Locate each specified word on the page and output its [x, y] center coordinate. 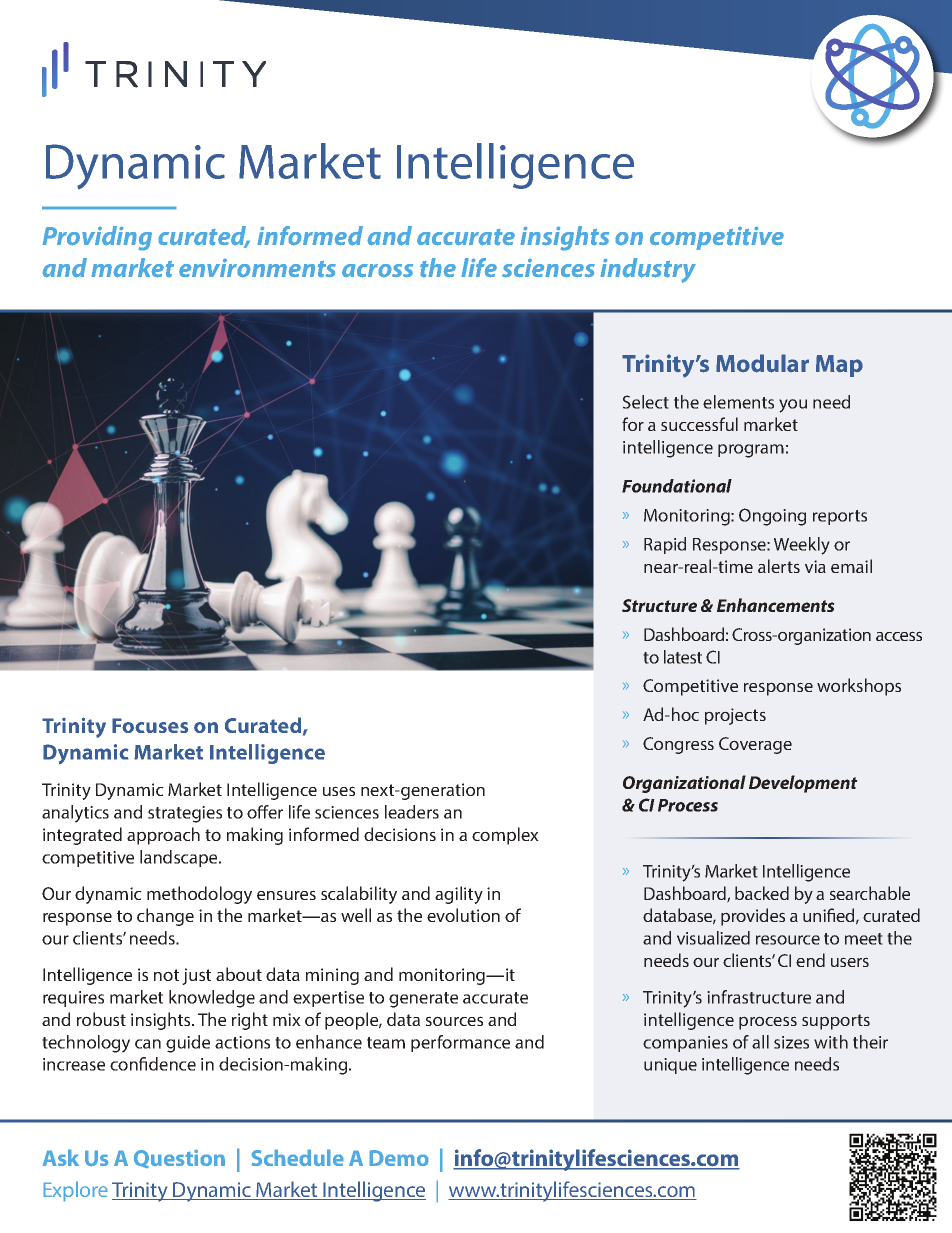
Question [179, 1159]
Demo [399, 1158]
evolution [463, 915]
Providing [97, 238]
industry [648, 270]
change [165, 917]
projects [735, 716]
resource [788, 940]
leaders [412, 812]
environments [257, 268]
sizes [791, 1042]
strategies [185, 814]
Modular [762, 363]
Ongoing [772, 517]
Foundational [677, 486]
